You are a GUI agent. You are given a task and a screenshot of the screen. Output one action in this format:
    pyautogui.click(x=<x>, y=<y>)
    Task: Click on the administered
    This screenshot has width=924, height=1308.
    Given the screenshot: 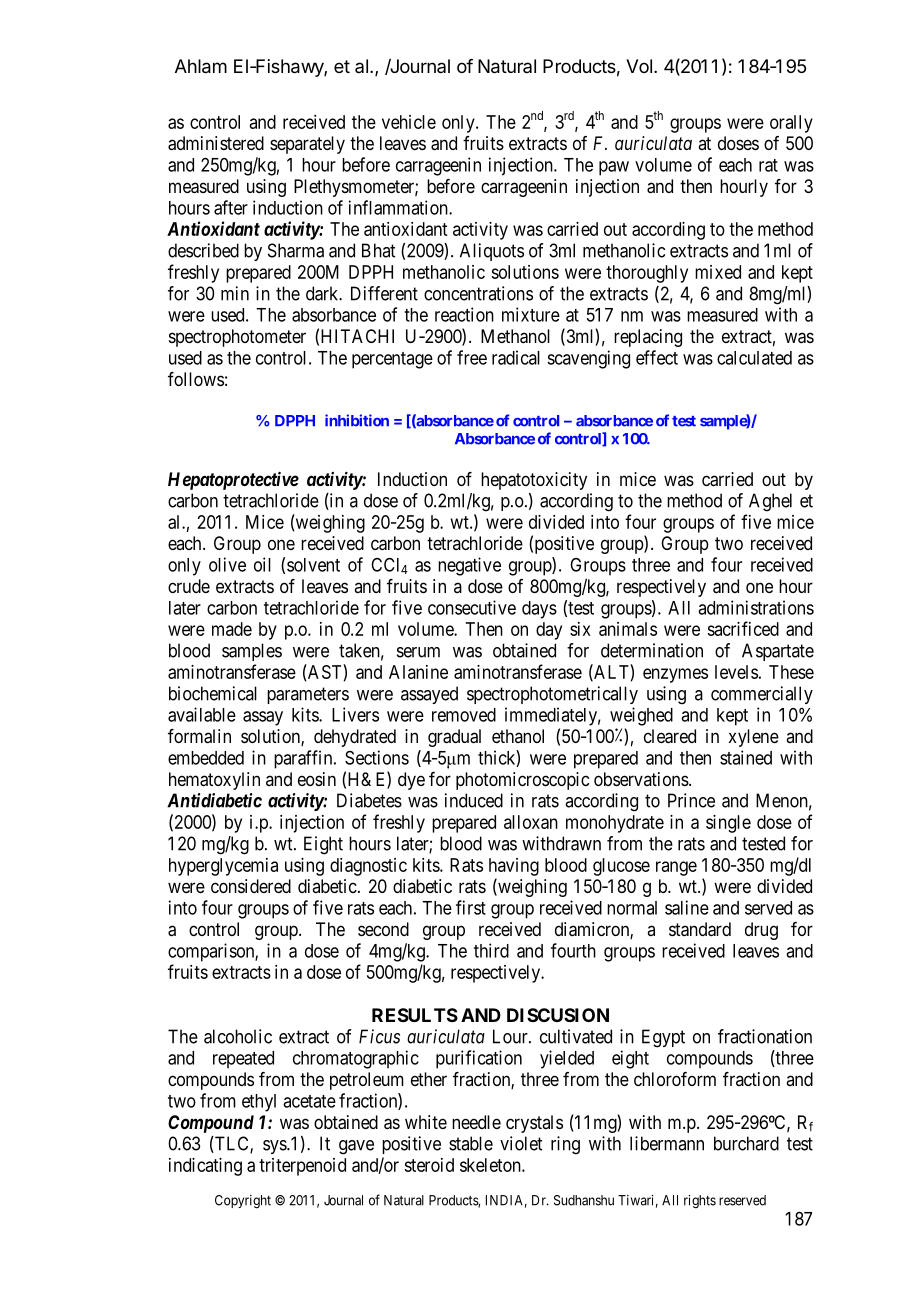 What is the action you would take?
    pyautogui.click(x=216, y=143)
